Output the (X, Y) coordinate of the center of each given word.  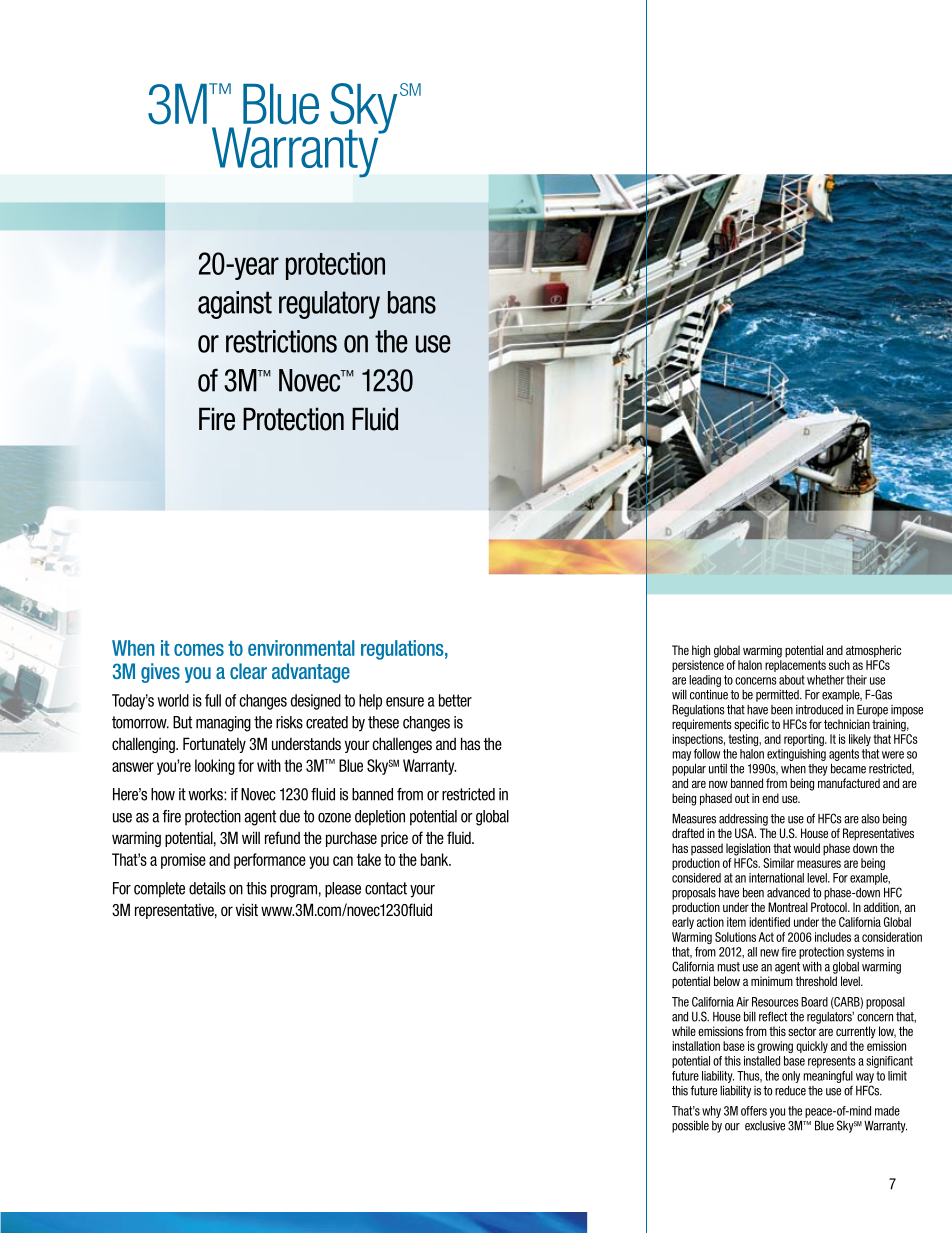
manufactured (849, 783)
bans (412, 302)
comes (199, 650)
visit (247, 909)
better (455, 700)
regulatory (329, 305)
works (206, 794)
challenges (402, 745)
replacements (795, 666)
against (235, 305)
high (701, 651)
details (207, 888)
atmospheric (873, 651)
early (683, 923)
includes (833, 937)
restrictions (281, 341)
